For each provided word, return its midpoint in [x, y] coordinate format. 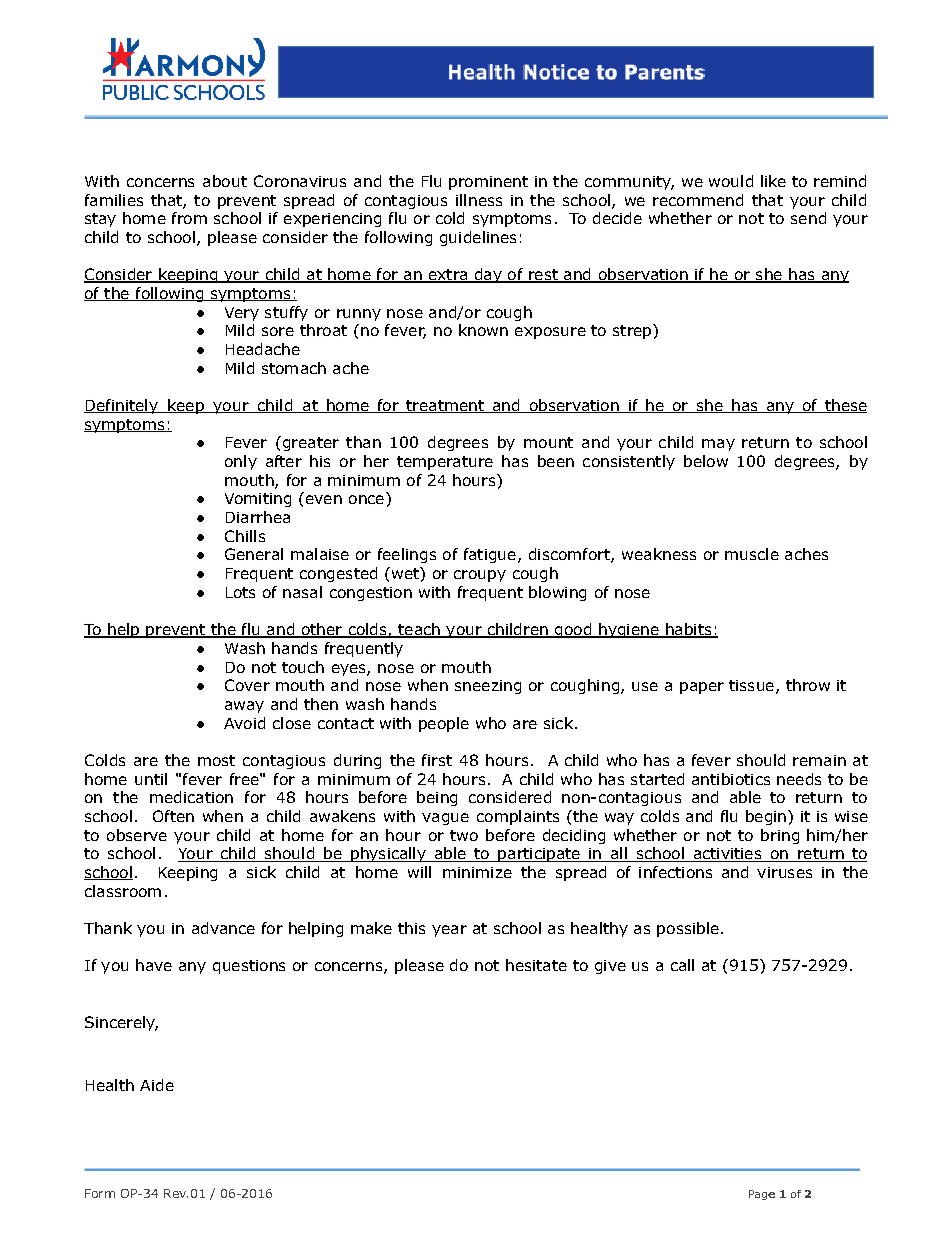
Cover [247, 685]
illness [479, 200]
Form [100, 1193]
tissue [751, 685]
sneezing [488, 687]
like [773, 181]
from [189, 218]
